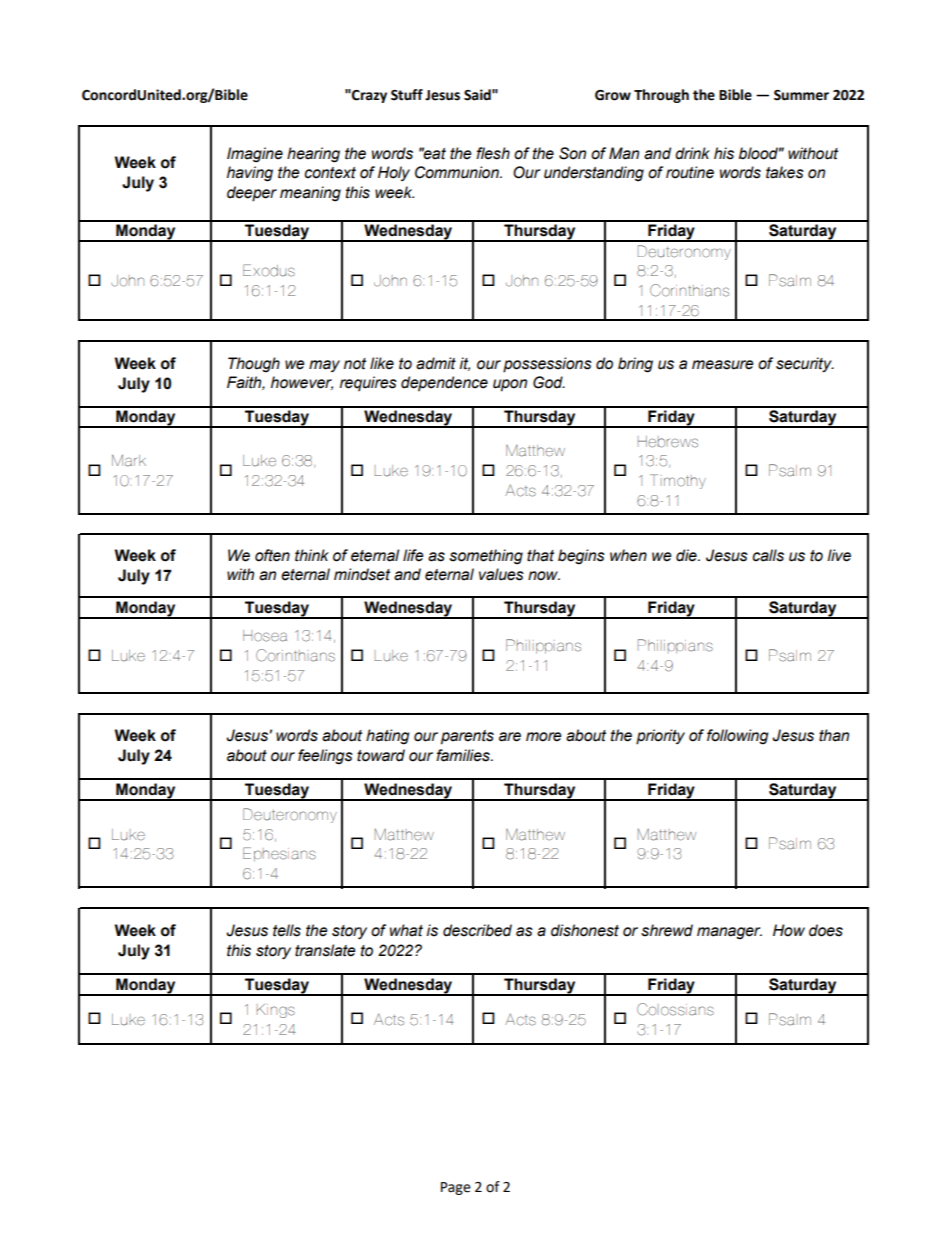 The width and height of the screenshot is (952, 1233). Describe the element at coordinates (464, 755) in the screenshot. I see `families` at that location.
